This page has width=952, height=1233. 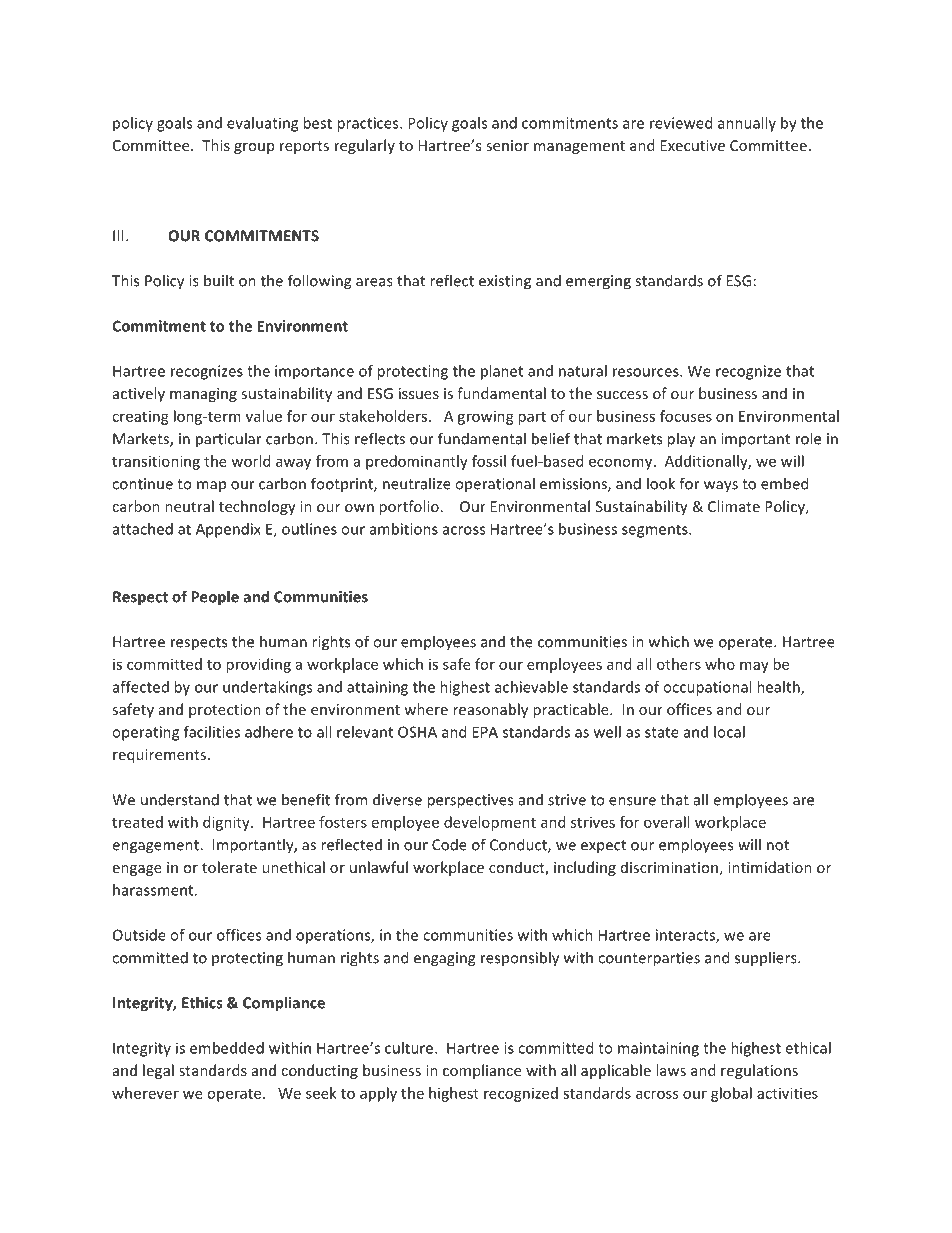 I want to click on managing, so click(x=203, y=395).
